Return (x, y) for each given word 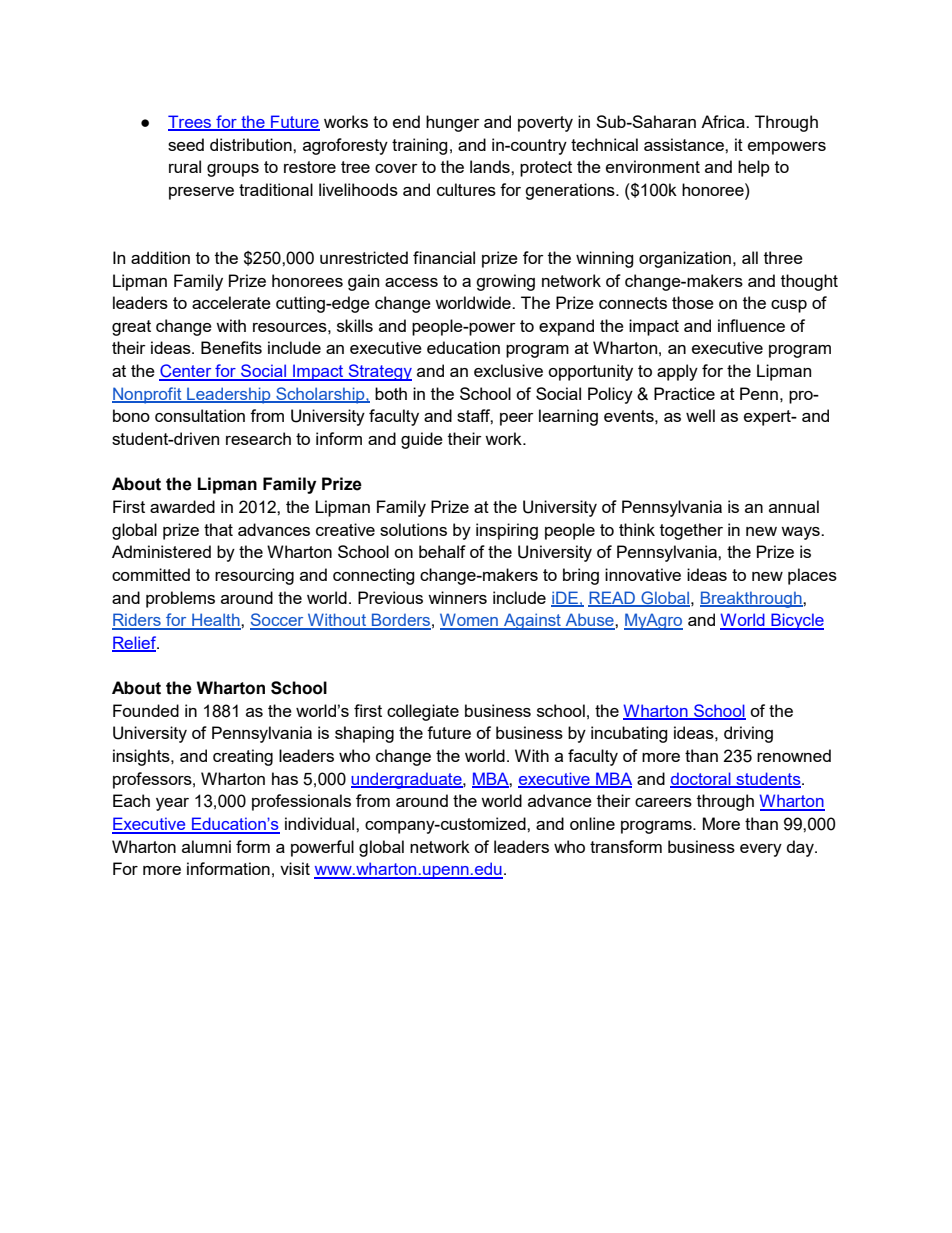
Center (186, 372)
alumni (206, 846)
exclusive (508, 370)
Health (216, 621)
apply (677, 372)
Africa (724, 121)
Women (470, 621)
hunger (453, 123)
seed (186, 144)
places (812, 576)
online (592, 823)
